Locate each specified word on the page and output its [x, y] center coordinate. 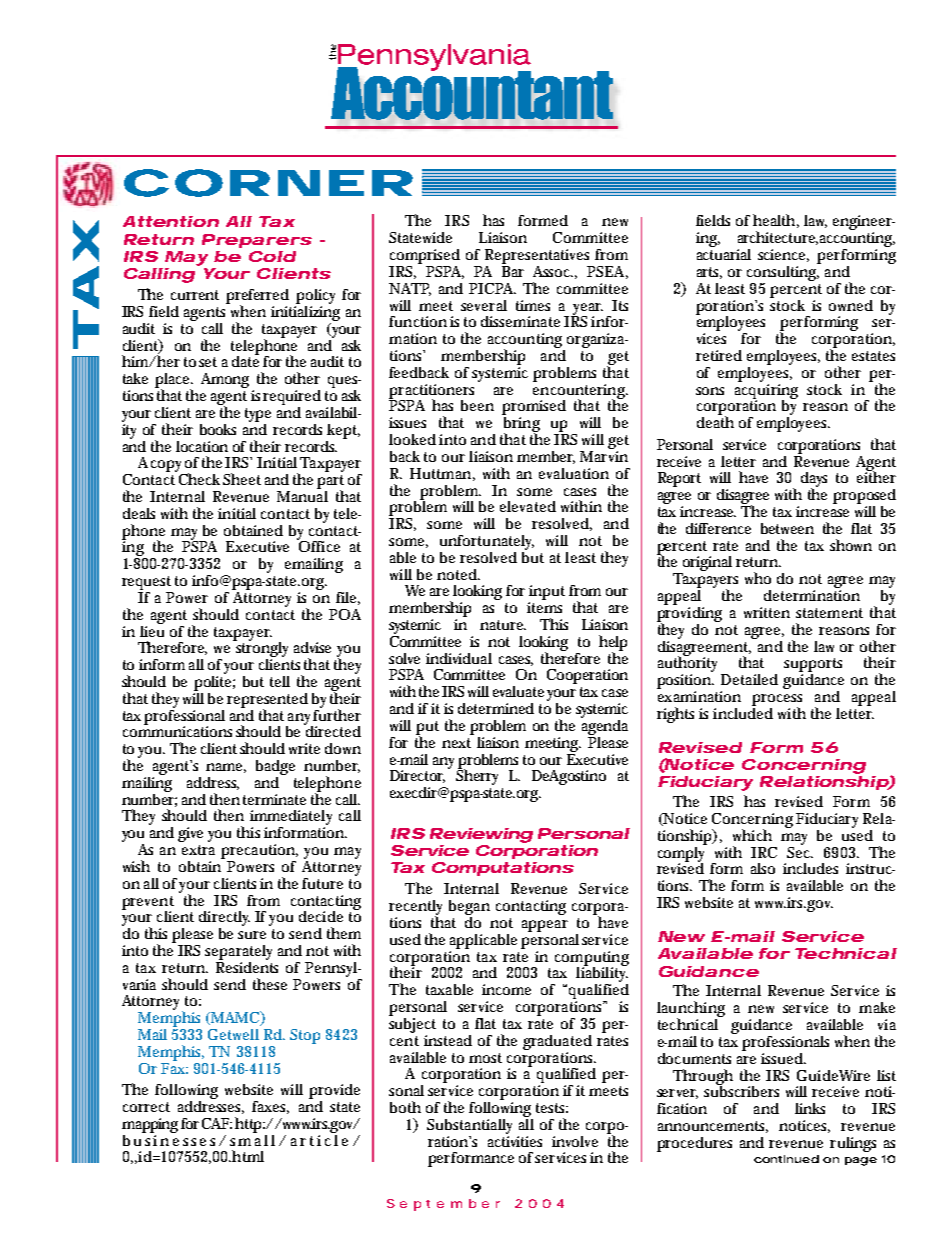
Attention [171, 221]
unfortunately [487, 542]
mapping [150, 1125]
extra [198, 850]
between [787, 528]
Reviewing [481, 835]
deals [139, 513]
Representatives [537, 256]
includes [810, 868]
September [443, 1205]
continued [786, 1159]
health [774, 220]
